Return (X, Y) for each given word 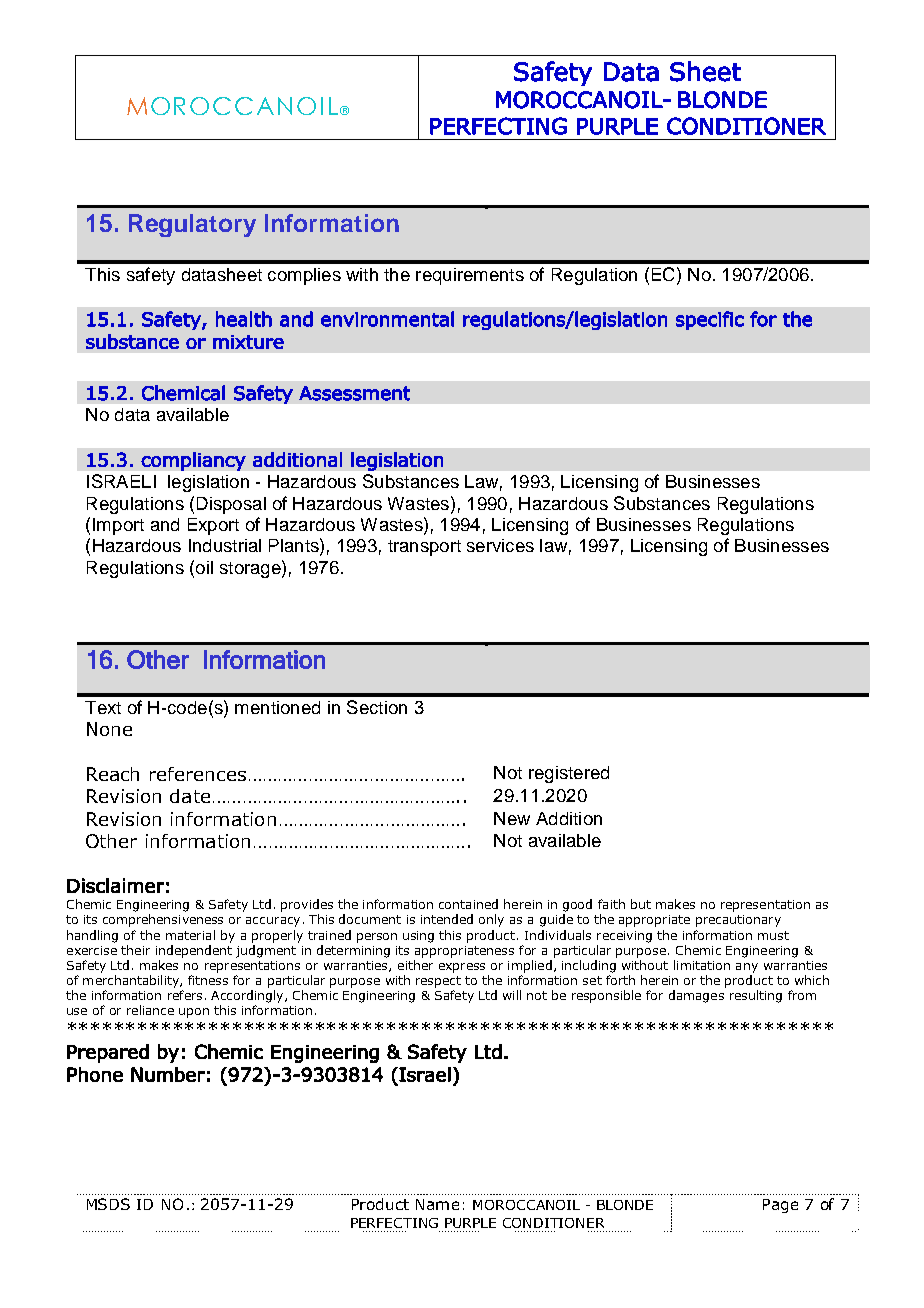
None (109, 729)
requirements (470, 276)
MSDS (108, 1204)
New (512, 818)
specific (710, 320)
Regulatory (192, 225)
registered (569, 774)
